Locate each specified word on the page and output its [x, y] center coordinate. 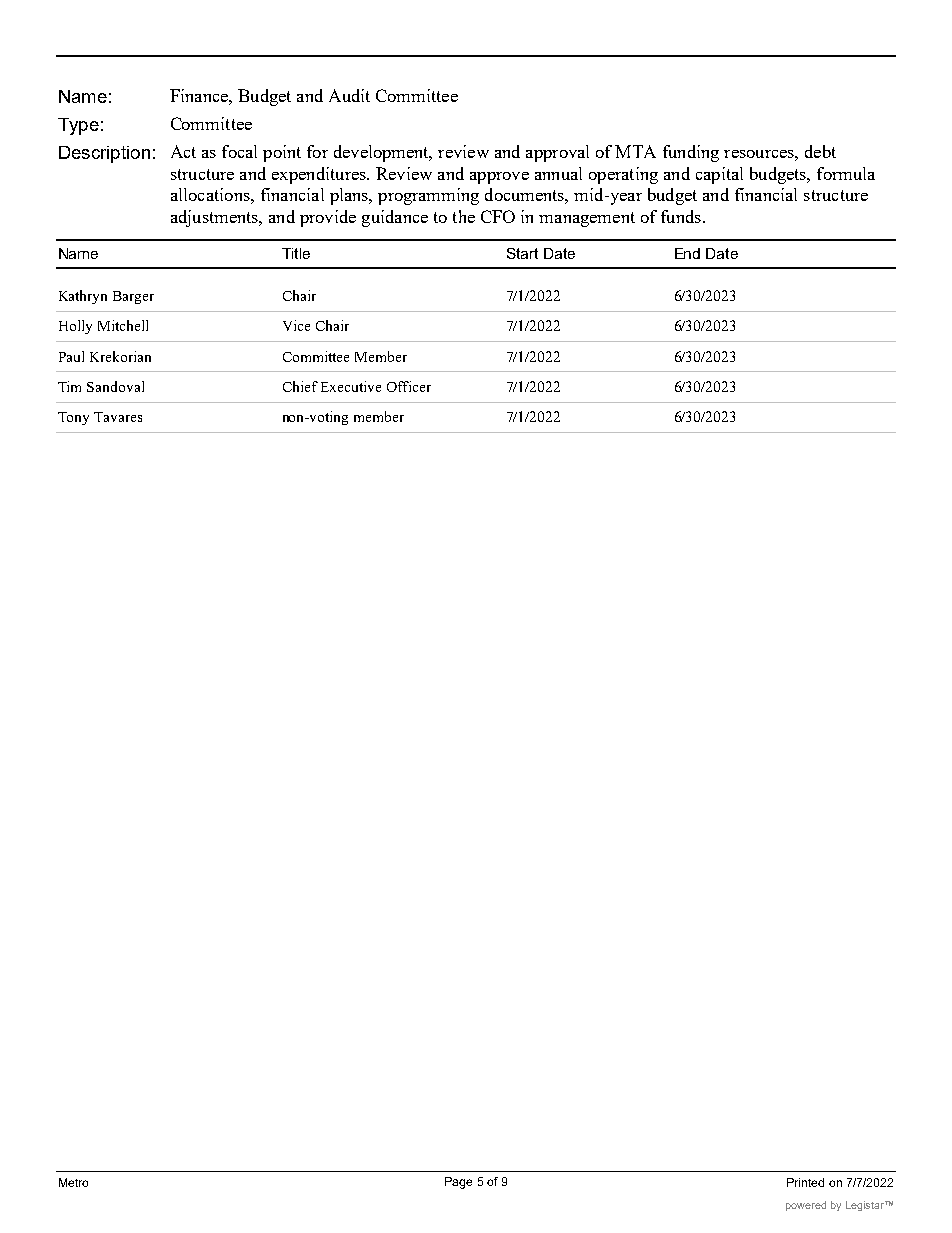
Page [458, 1183]
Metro [73, 1182]
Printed [805, 1182]
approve [499, 178]
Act [183, 151]
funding [691, 153]
